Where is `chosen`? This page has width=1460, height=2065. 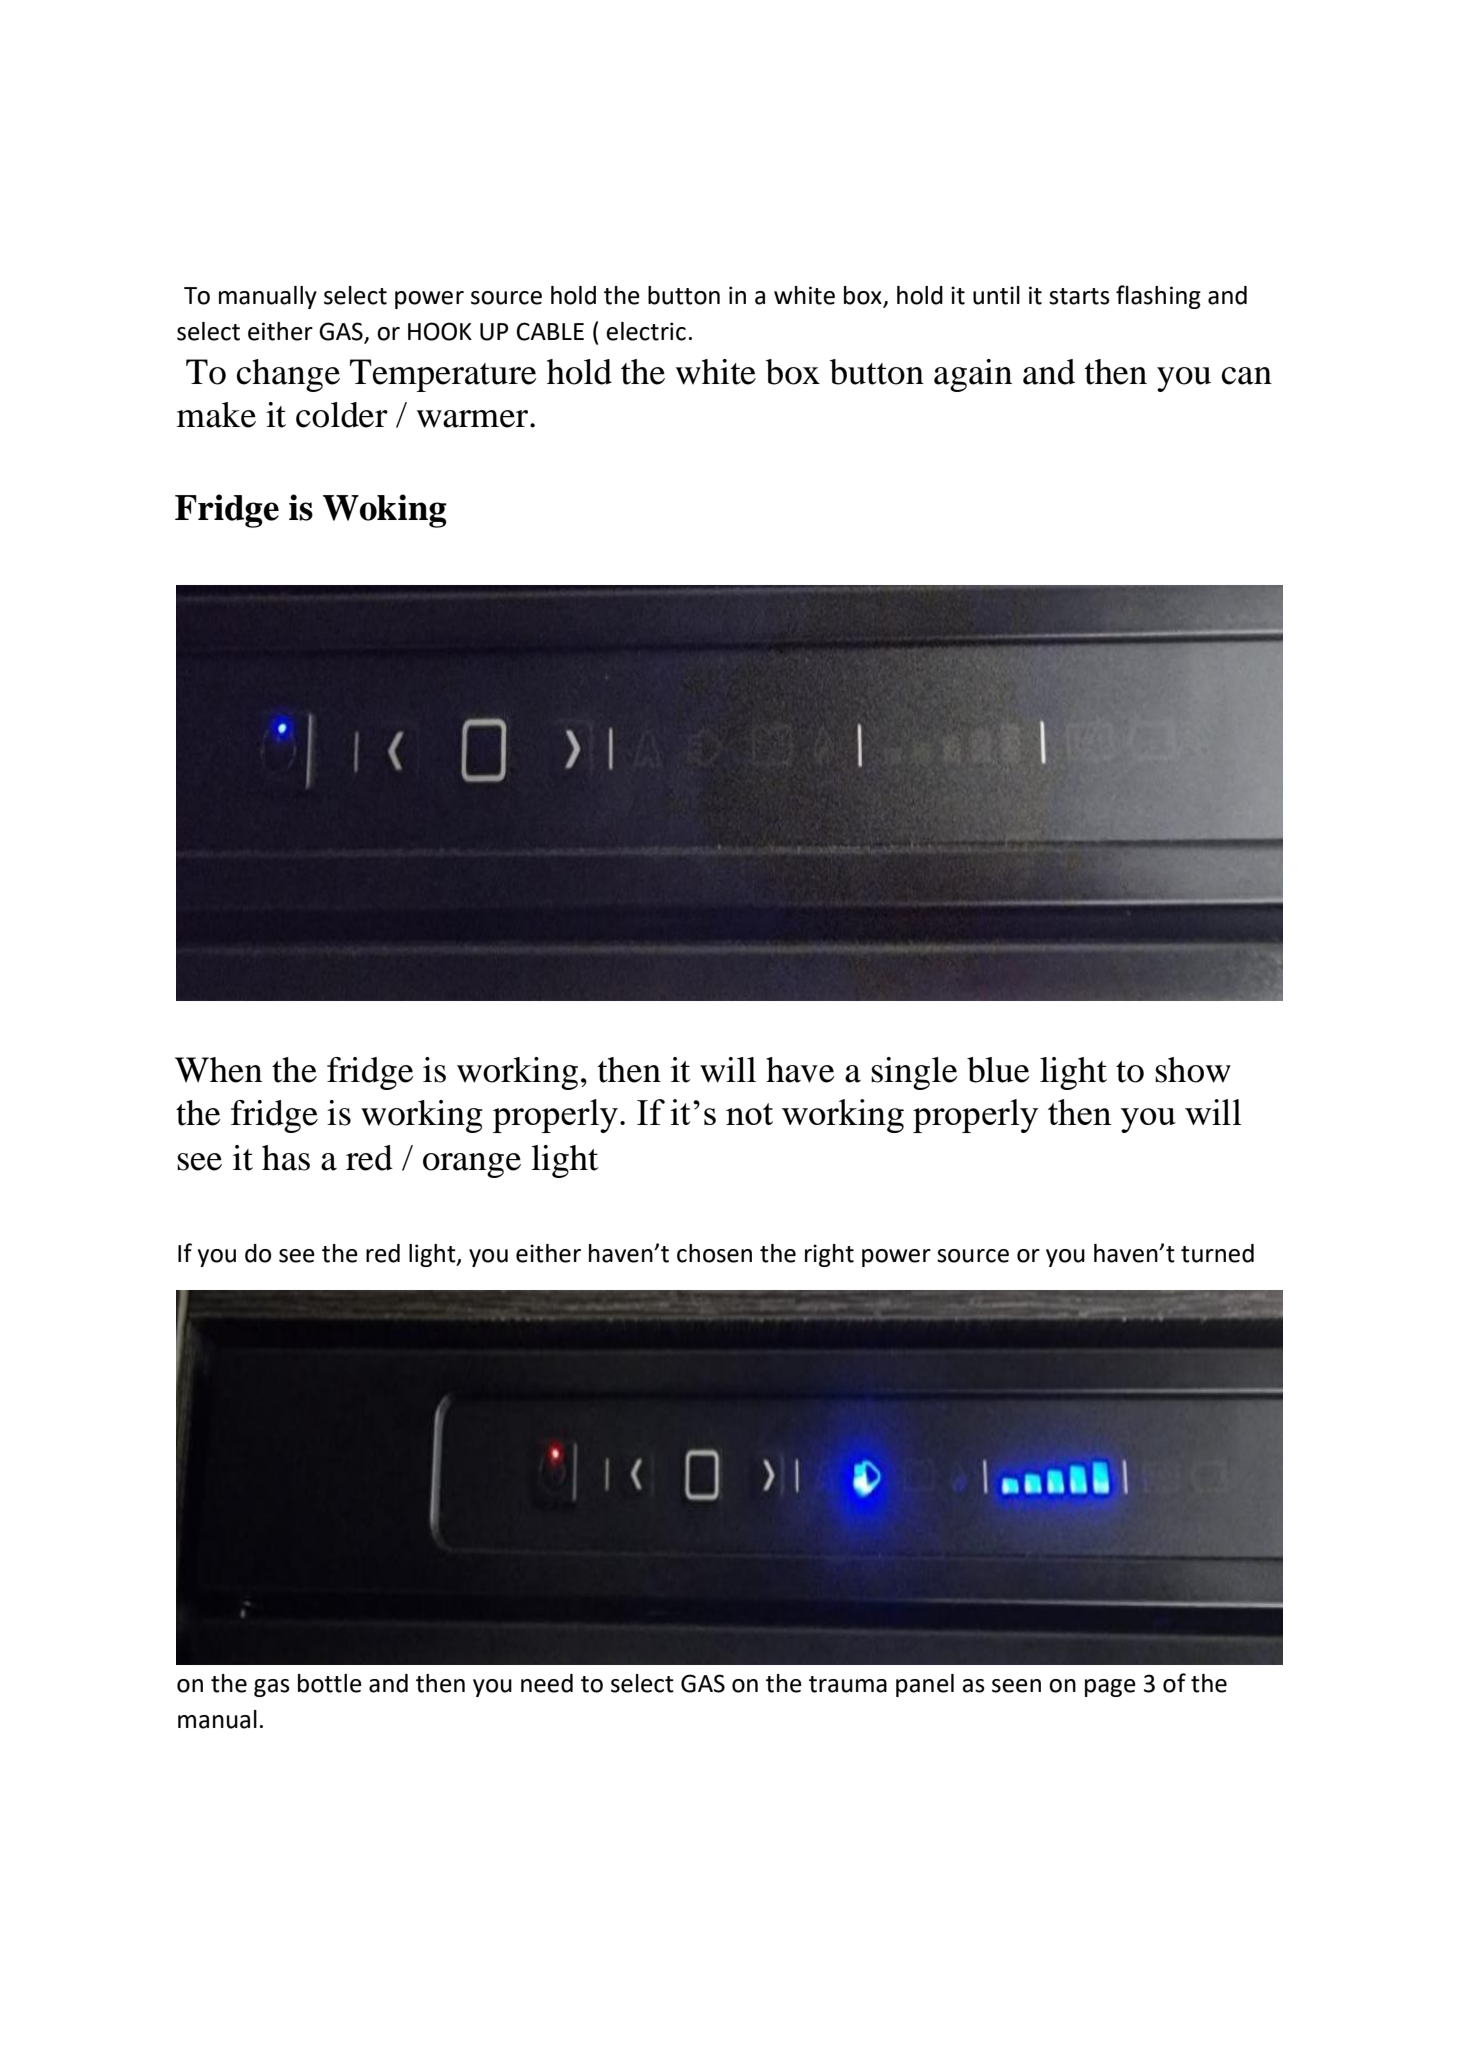
chosen is located at coordinates (714, 1253).
